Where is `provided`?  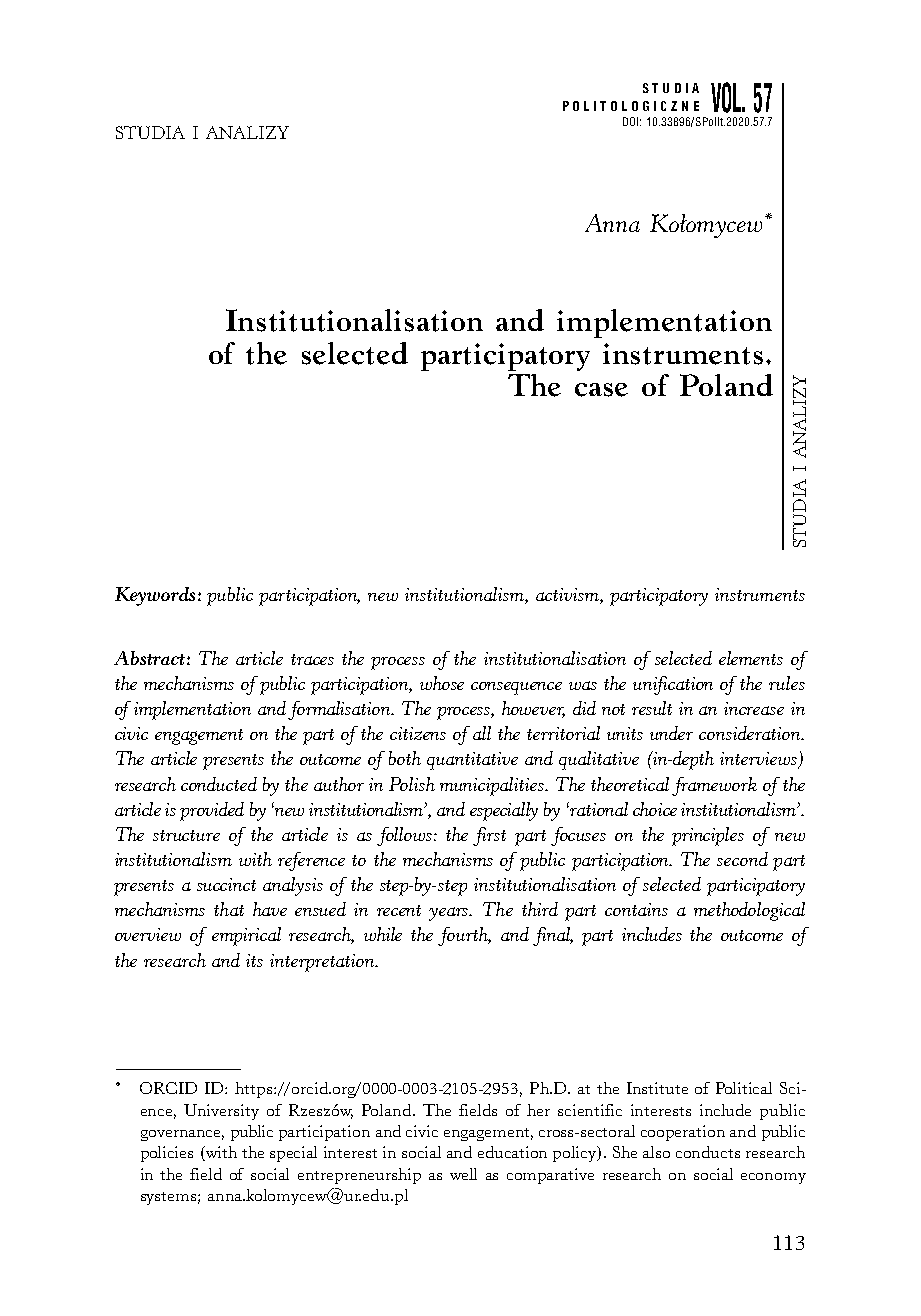 provided is located at coordinates (212, 811).
